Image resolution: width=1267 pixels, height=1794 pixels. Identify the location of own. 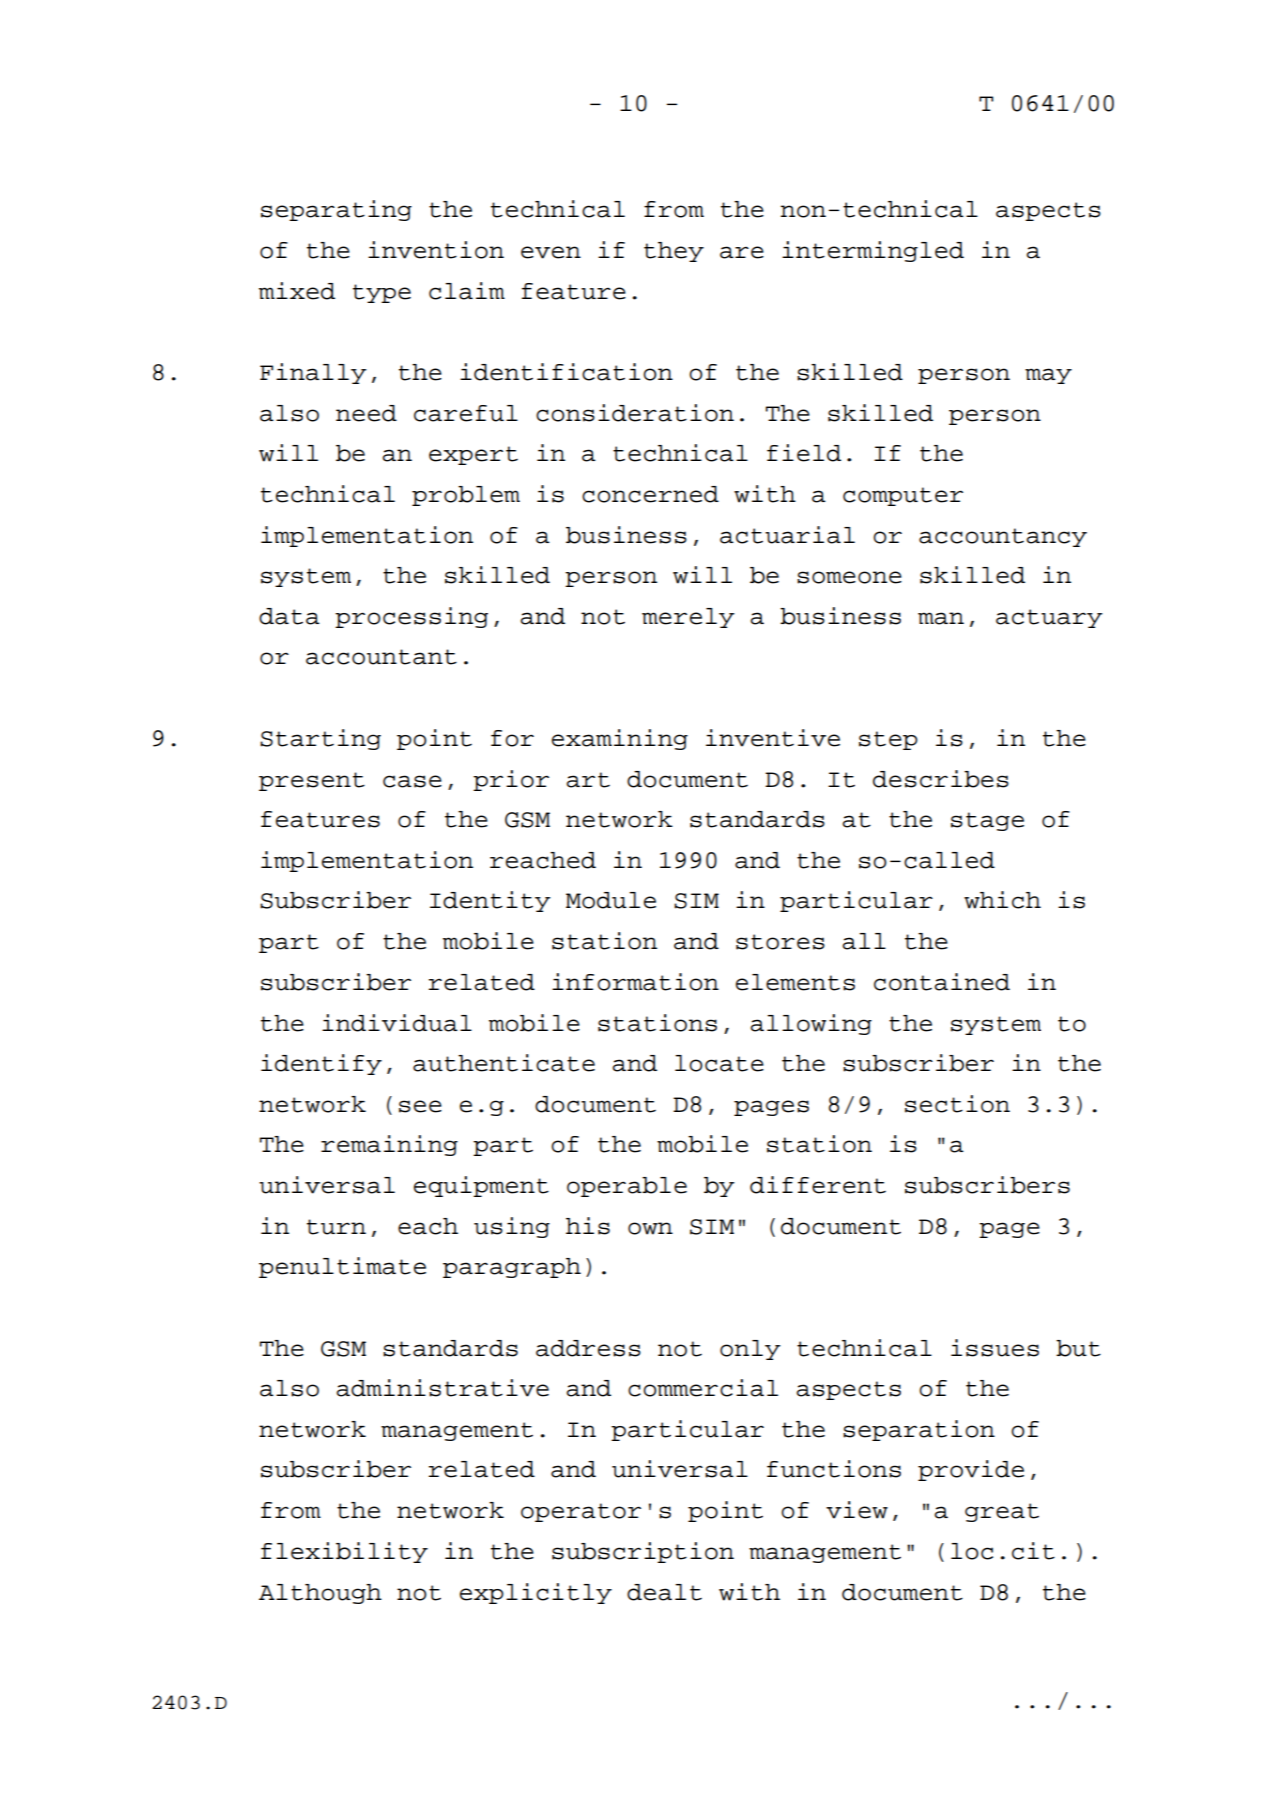
(650, 1228).
